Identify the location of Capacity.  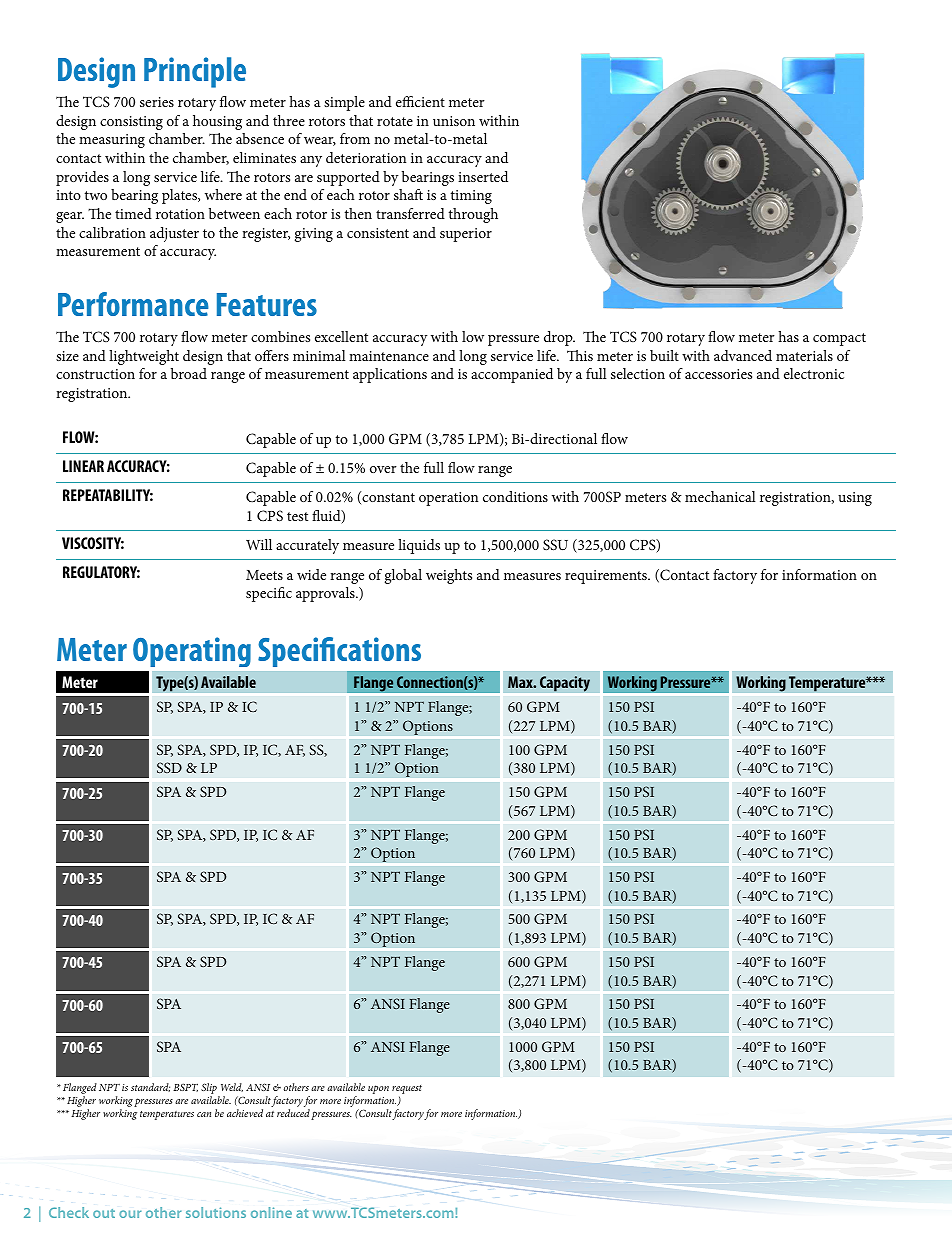
(565, 684).
